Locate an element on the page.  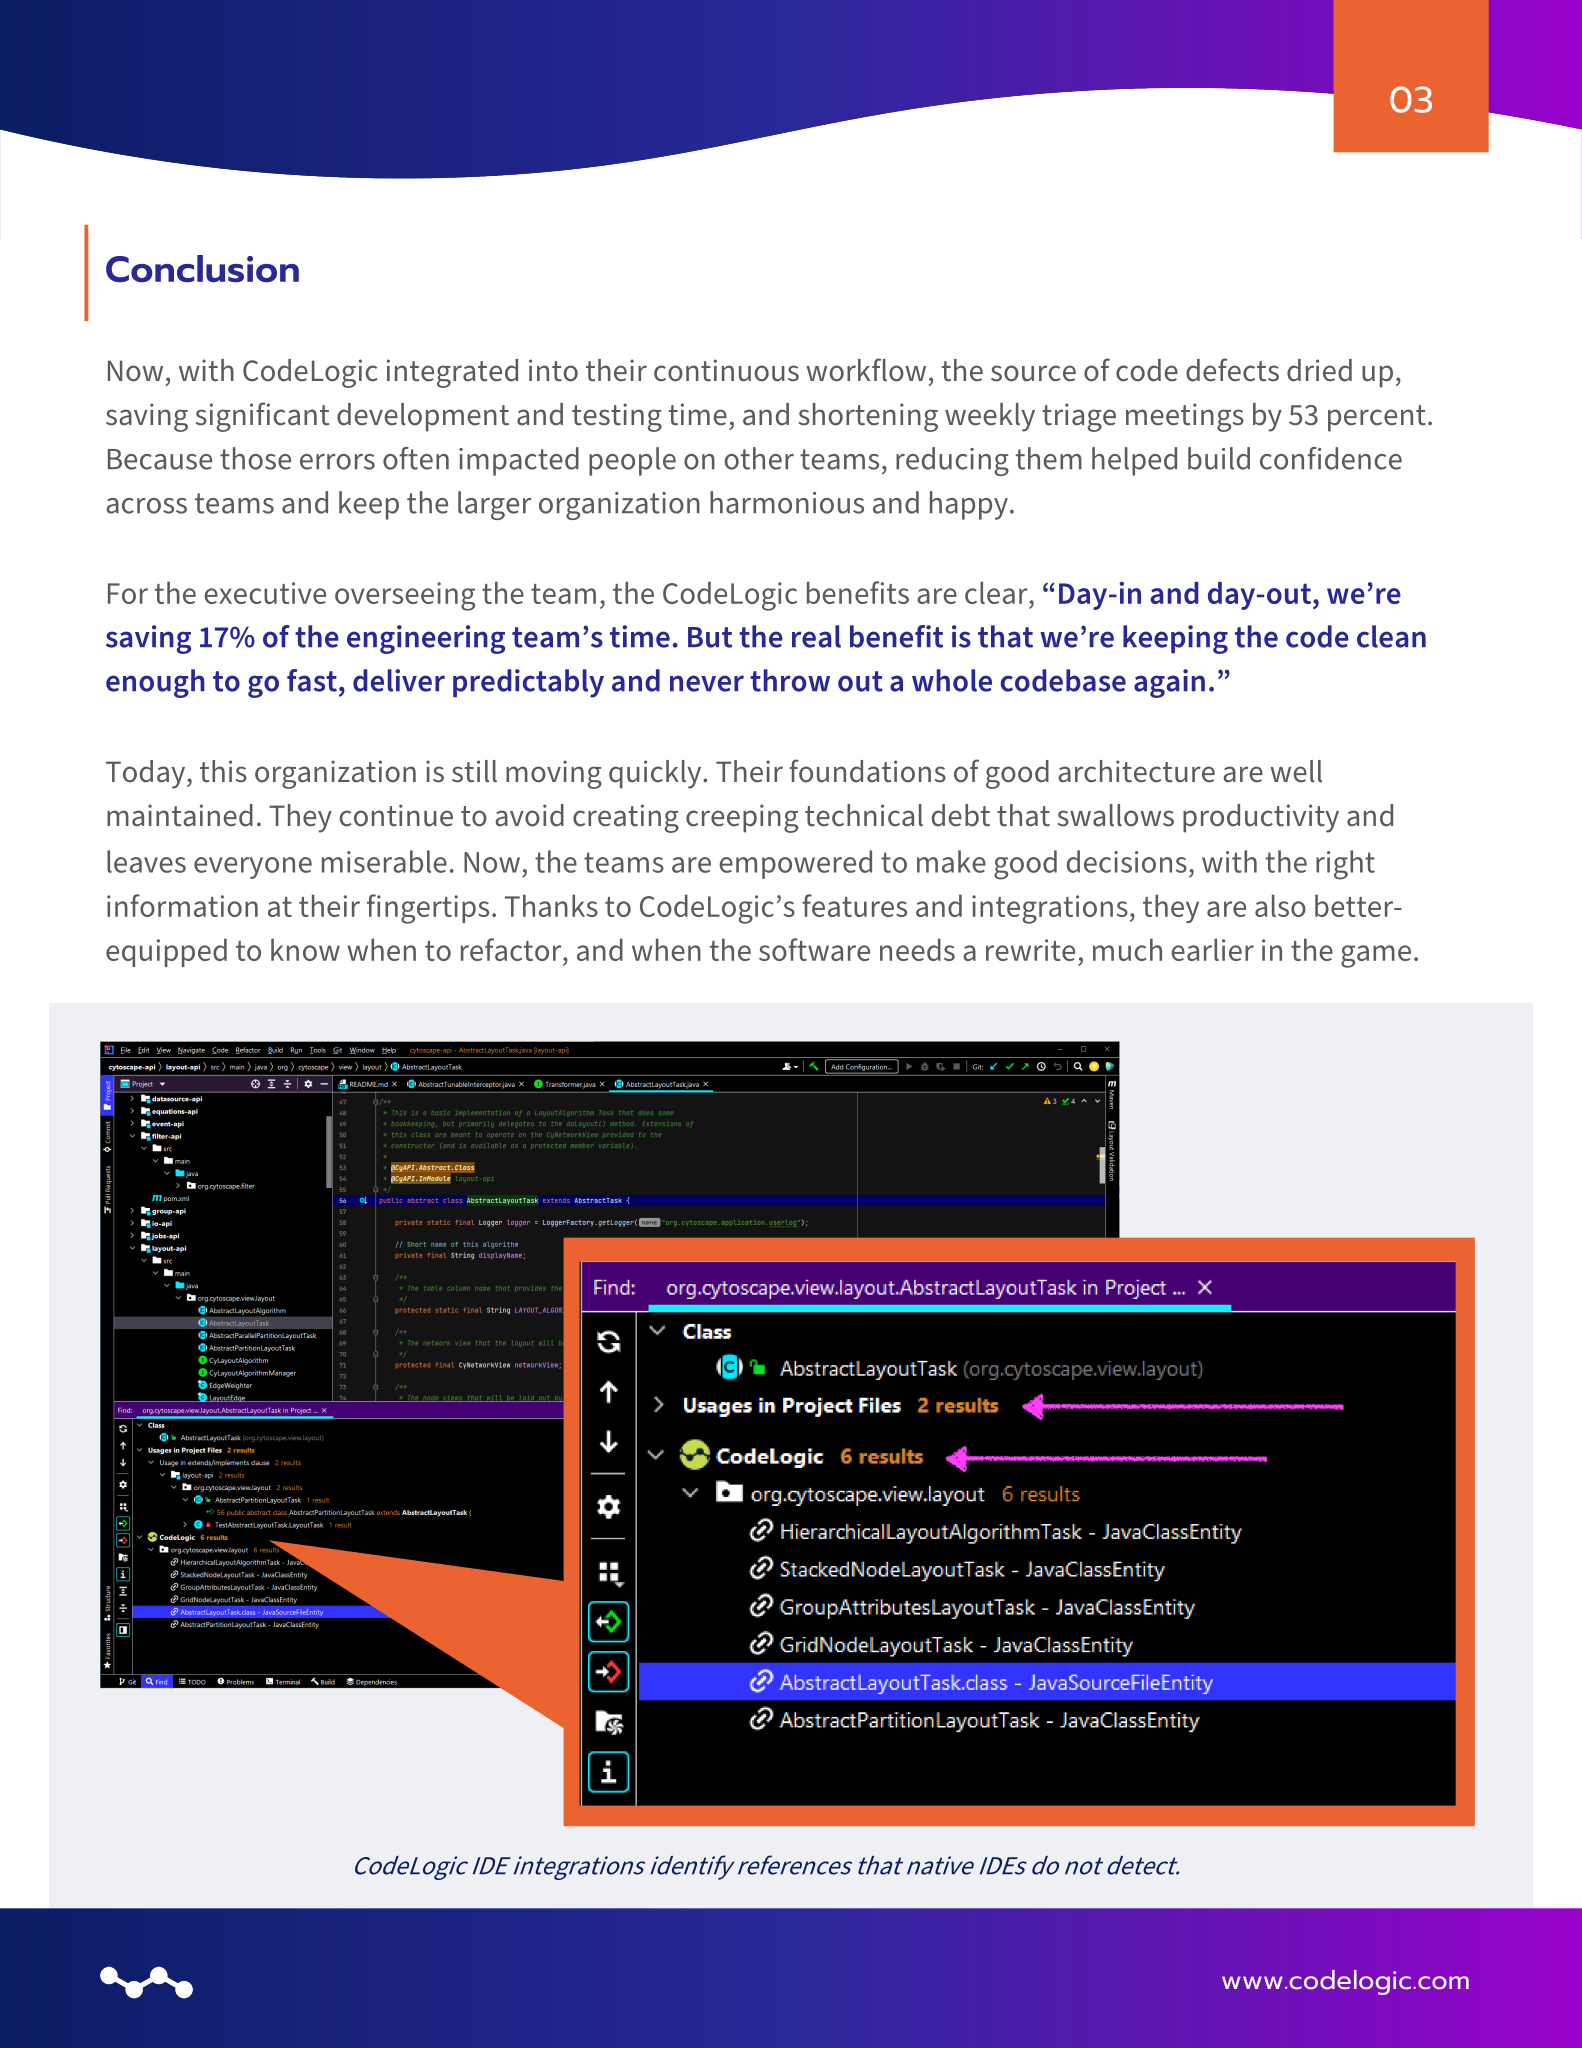
defects is located at coordinates (1232, 370).
